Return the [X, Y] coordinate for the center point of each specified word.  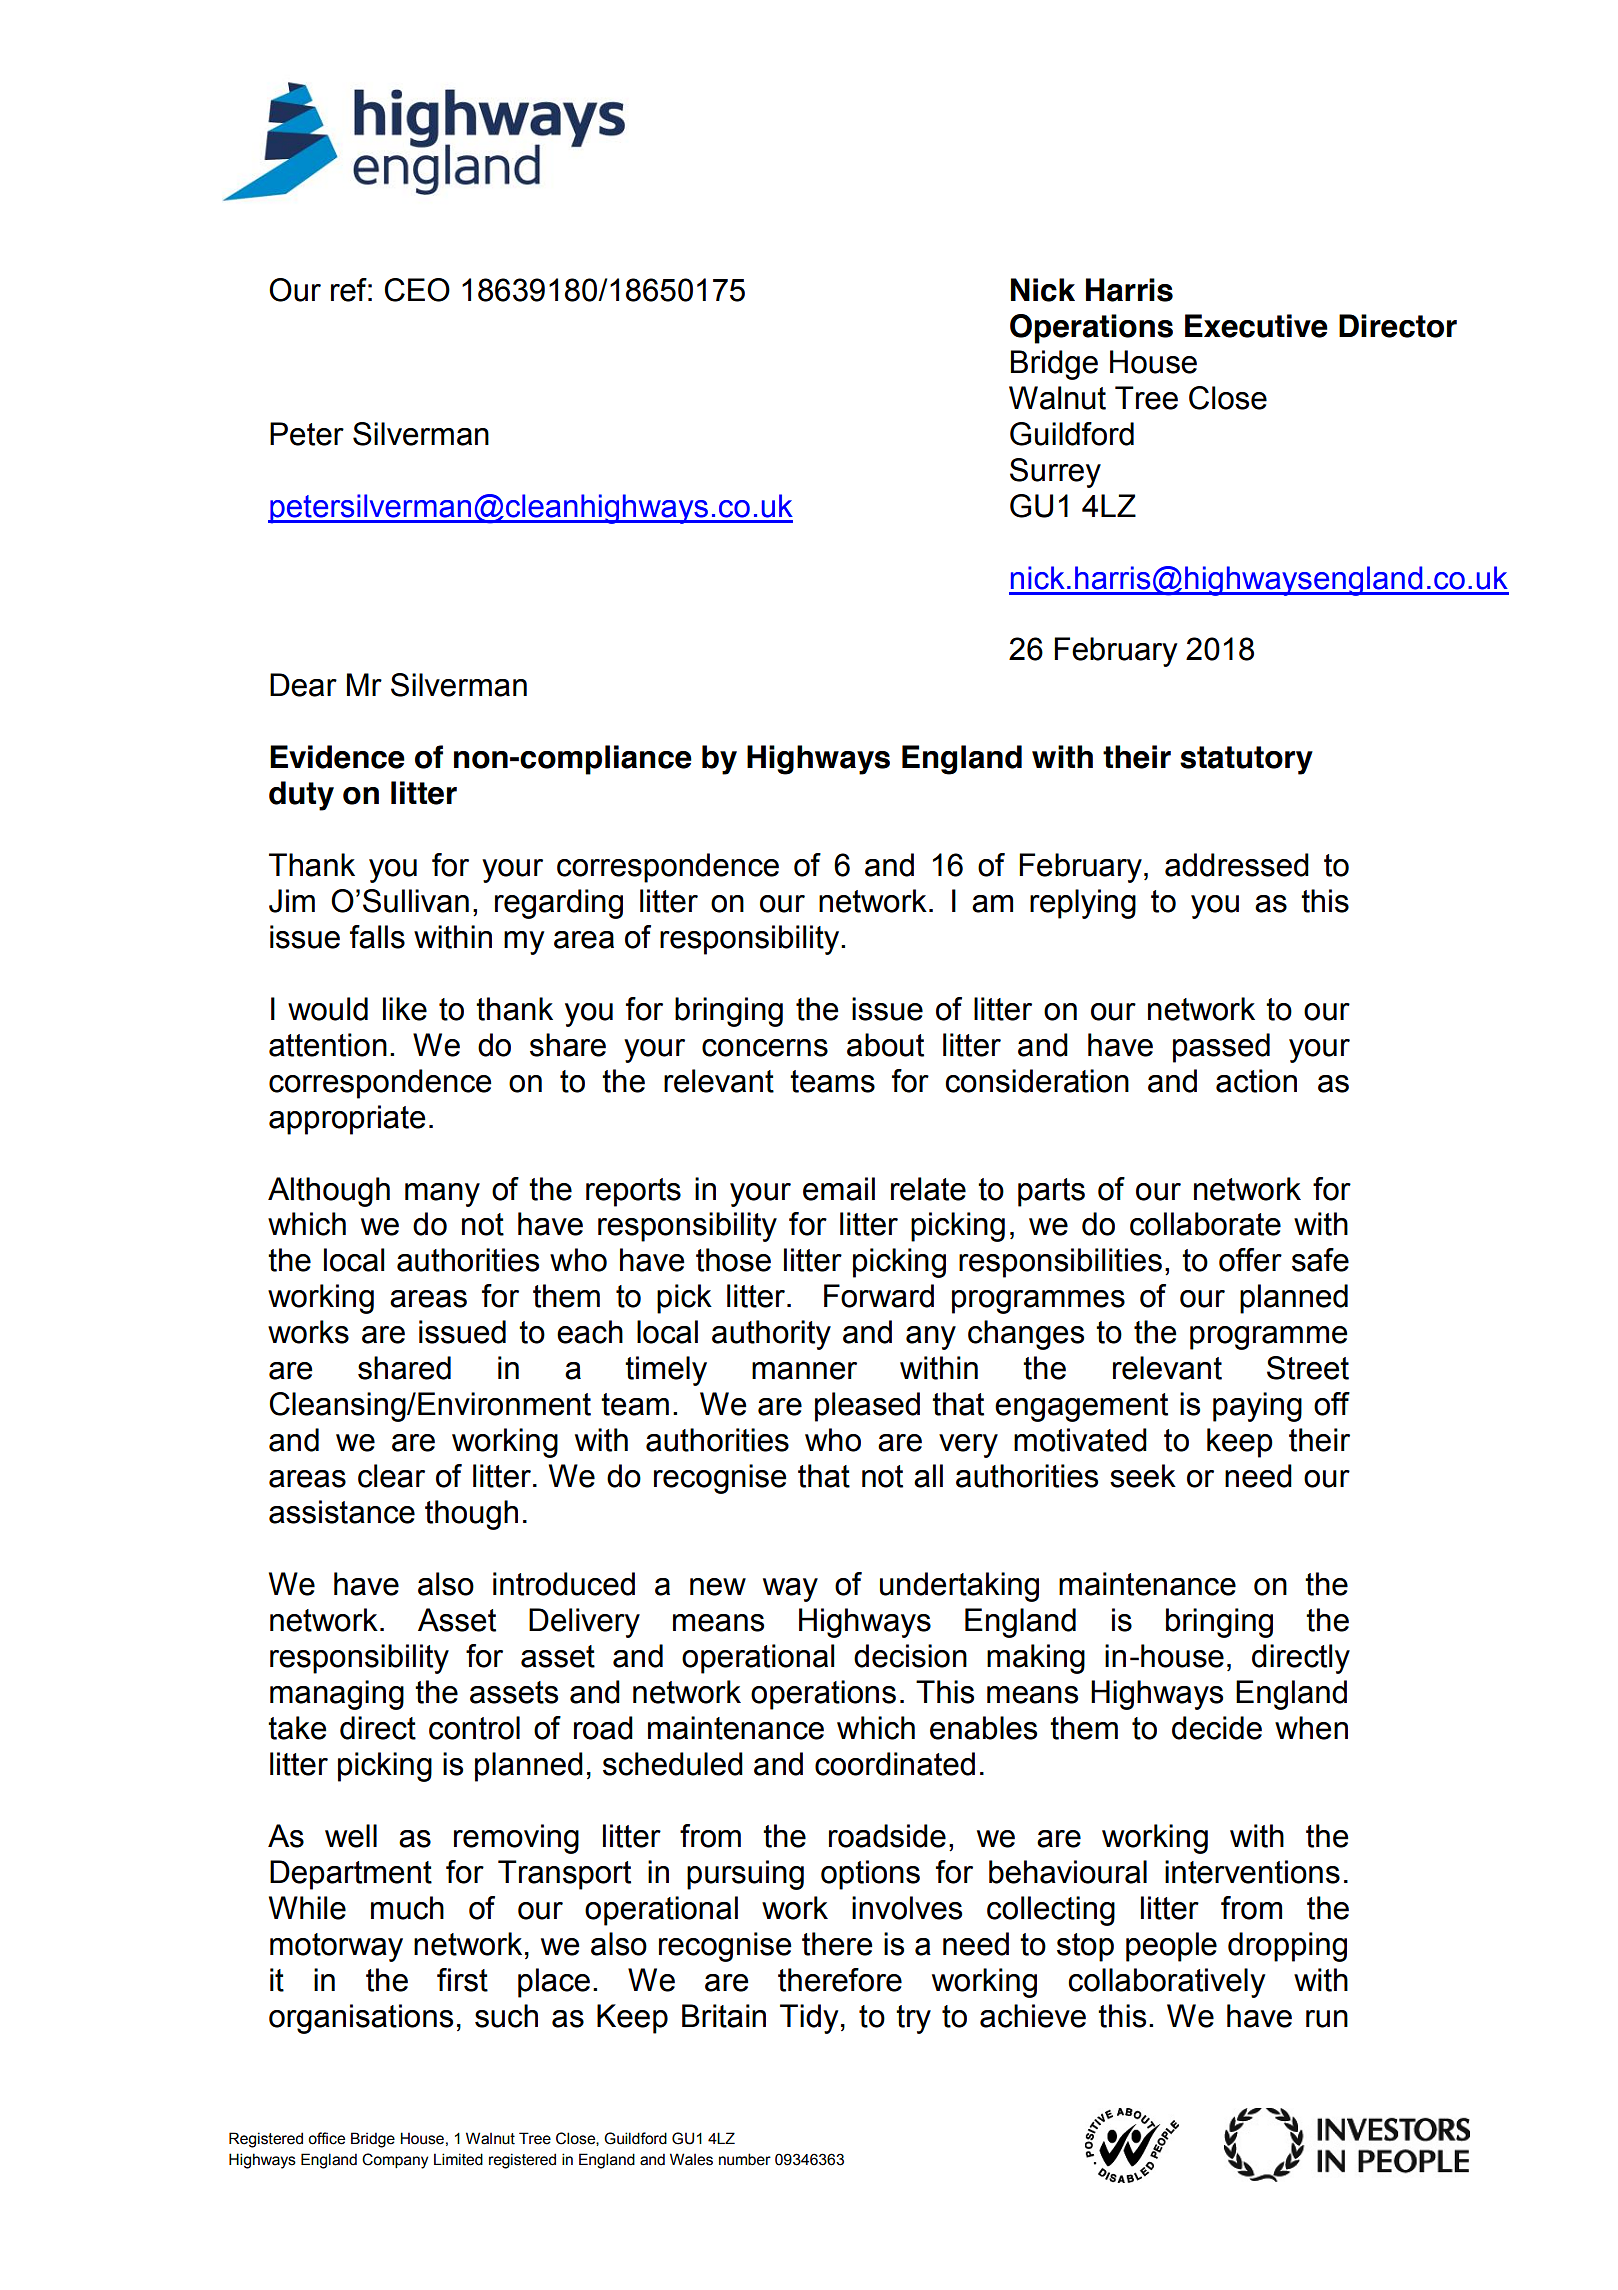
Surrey [1055, 473]
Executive [1256, 326]
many [442, 1195]
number [745, 2159]
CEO [417, 290]
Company [395, 2161]
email [839, 1189]
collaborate [1205, 1224]
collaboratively [1166, 1983]
